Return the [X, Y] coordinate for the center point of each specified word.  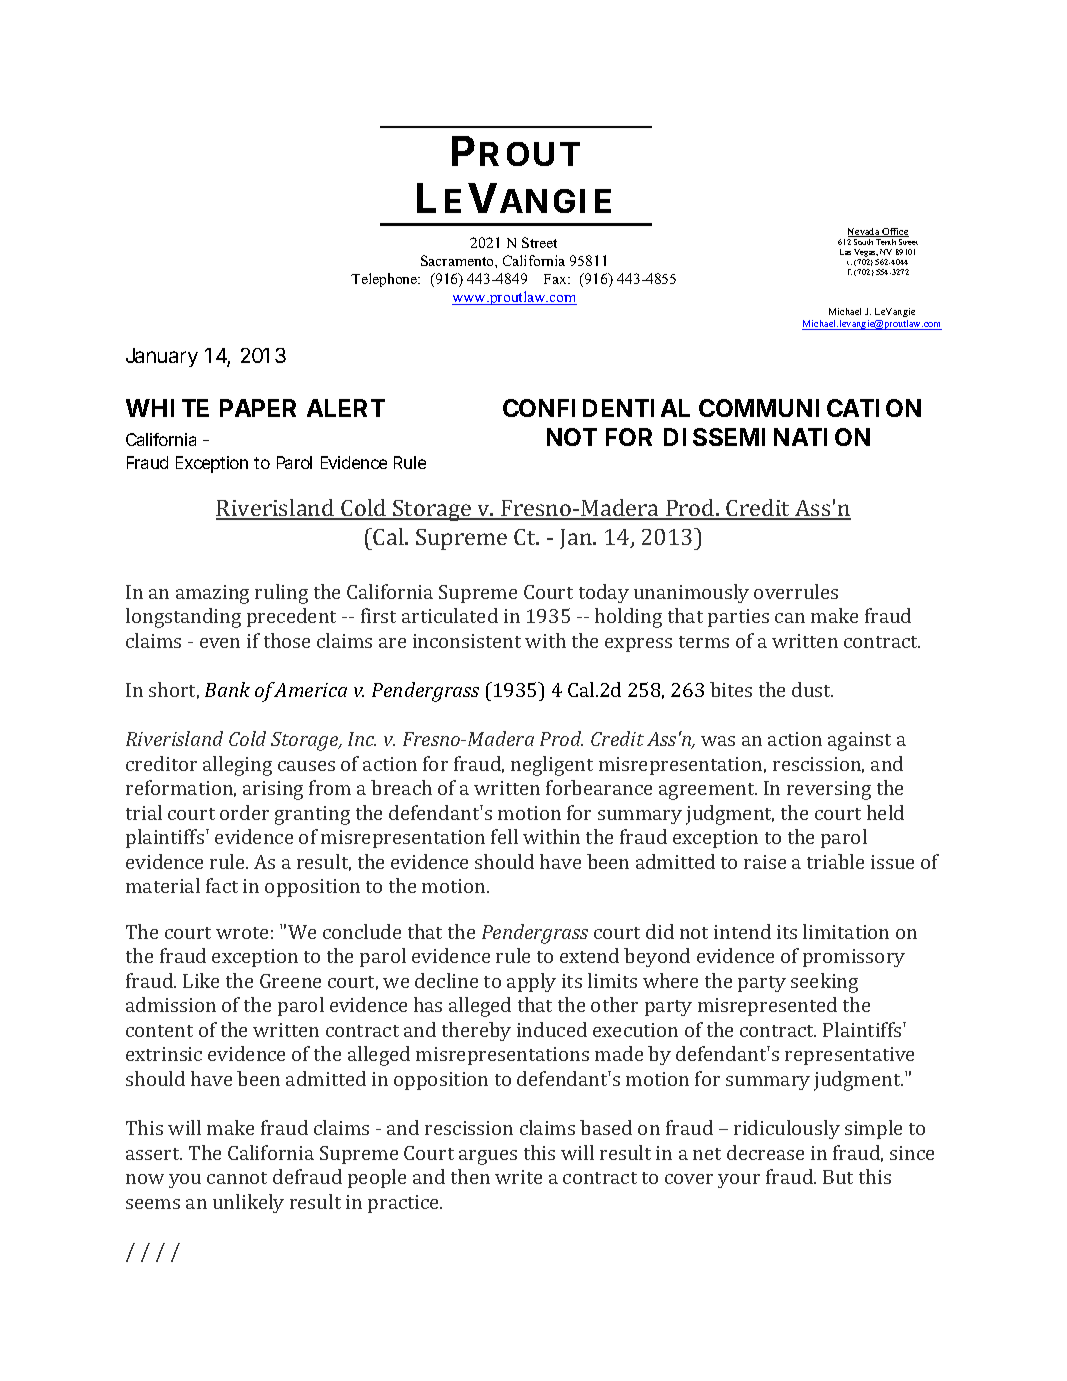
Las [845, 252]
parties [738, 618]
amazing [212, 594]
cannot [237, 1178]
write [518, 1177]
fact [222, 885]
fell [504, 836]
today [604, 593]
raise [765, 862]
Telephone [385, 280]
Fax [557, 279]
